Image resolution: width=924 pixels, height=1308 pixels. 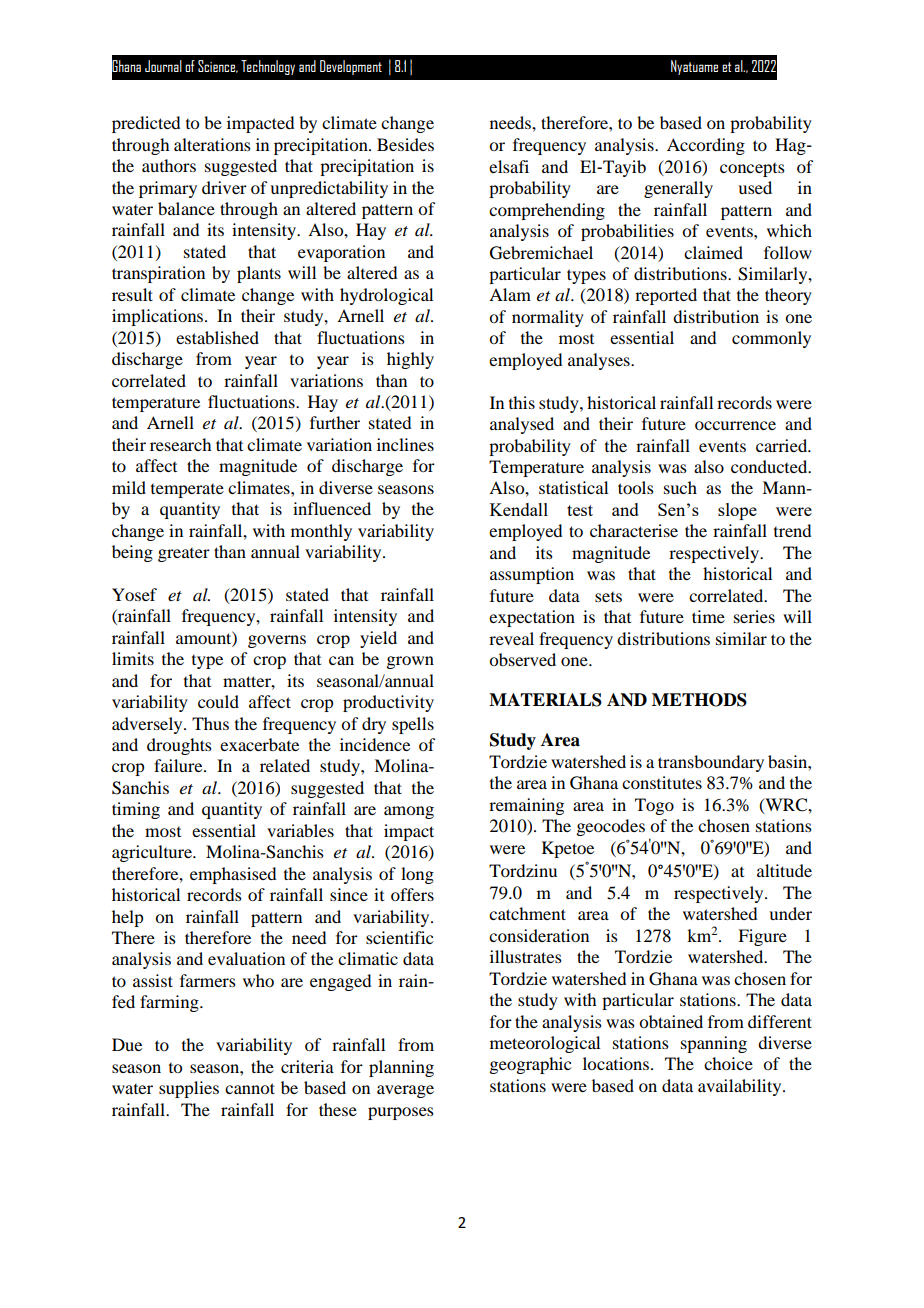 What do you see at coordinates (532, 575) in the screenshot?
I see `assumption` at bounding box center [532, 575].
